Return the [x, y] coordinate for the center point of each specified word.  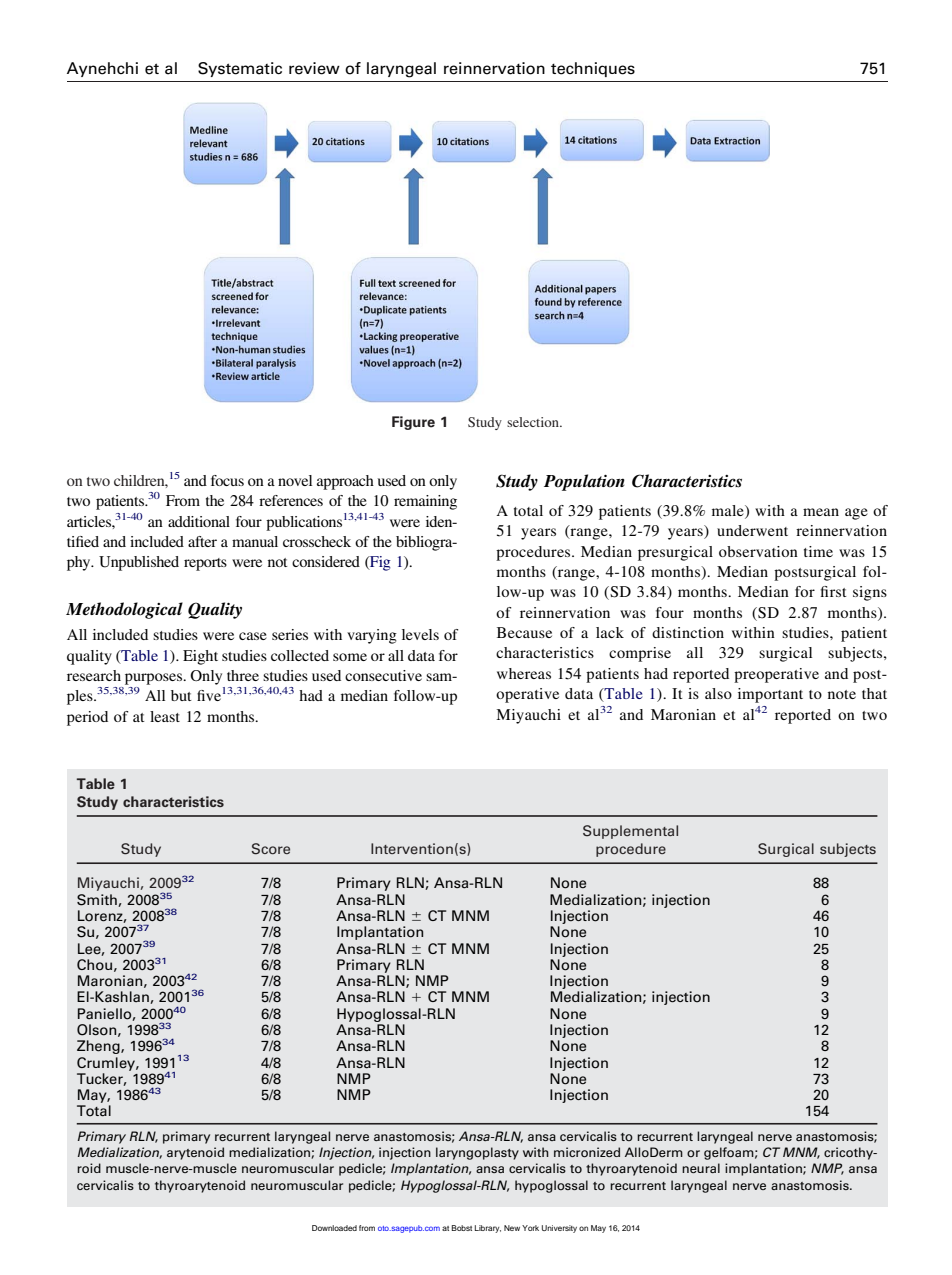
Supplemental [630, 832]
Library [488, 1229]
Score [271, 849]
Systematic [240, 69]
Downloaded [334, 1228]
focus [227, 480]
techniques [593, 69]
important [770, 695]
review [314, 68]
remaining [425, 502]
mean [821, 512]
